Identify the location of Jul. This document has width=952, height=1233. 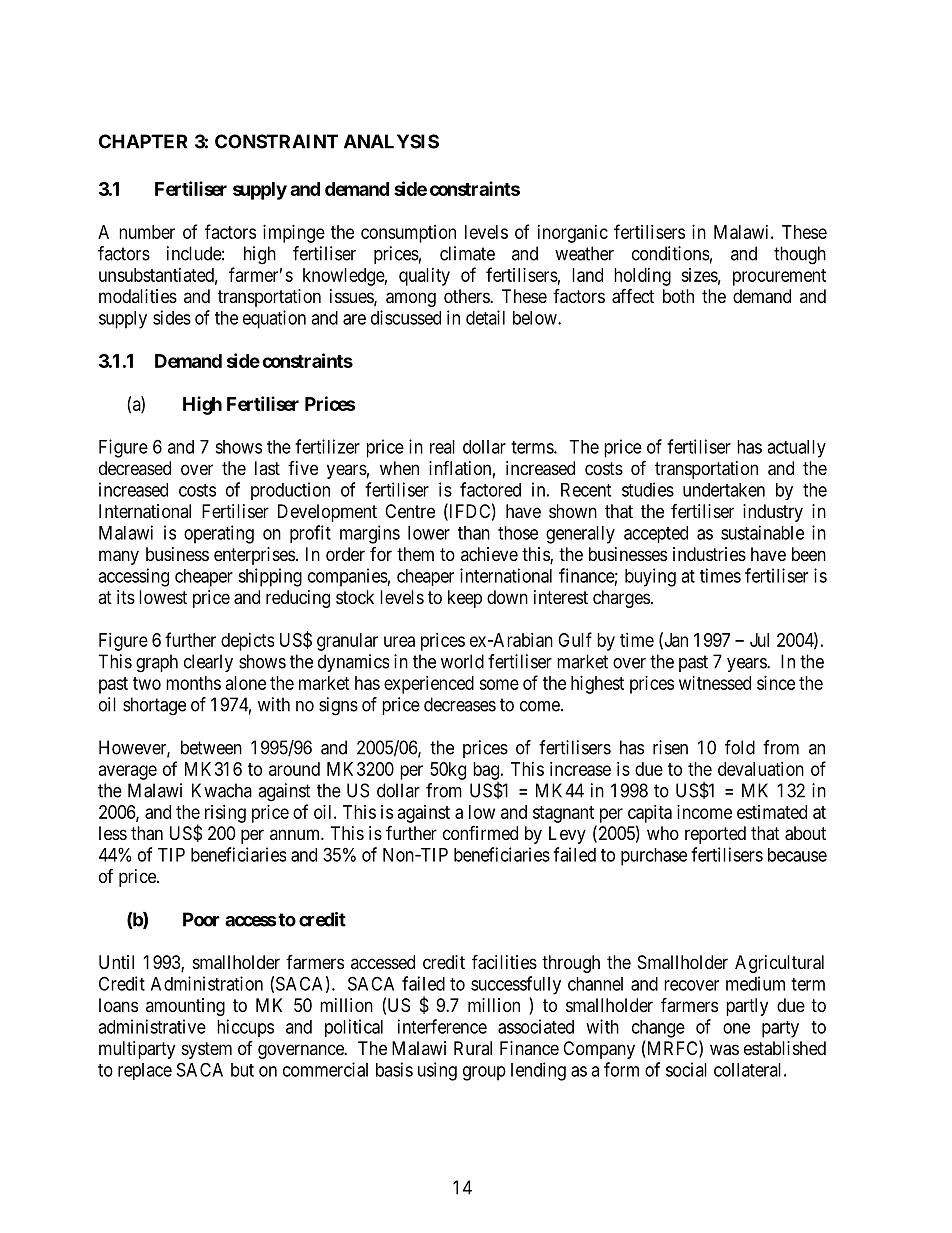
(759, 640).
